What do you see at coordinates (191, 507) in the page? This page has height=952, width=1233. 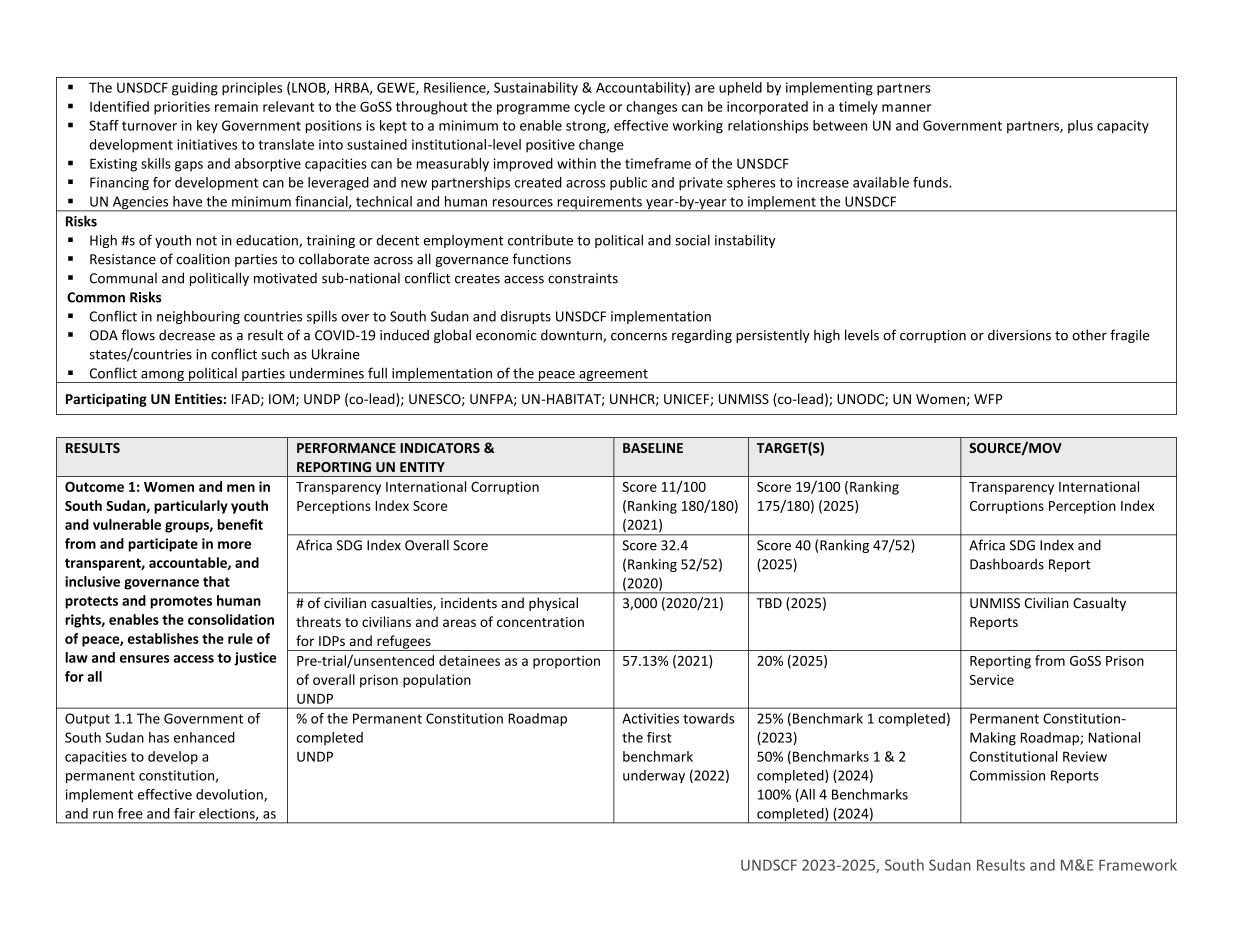 I see `particularly` at bounding box center [191, 507].
